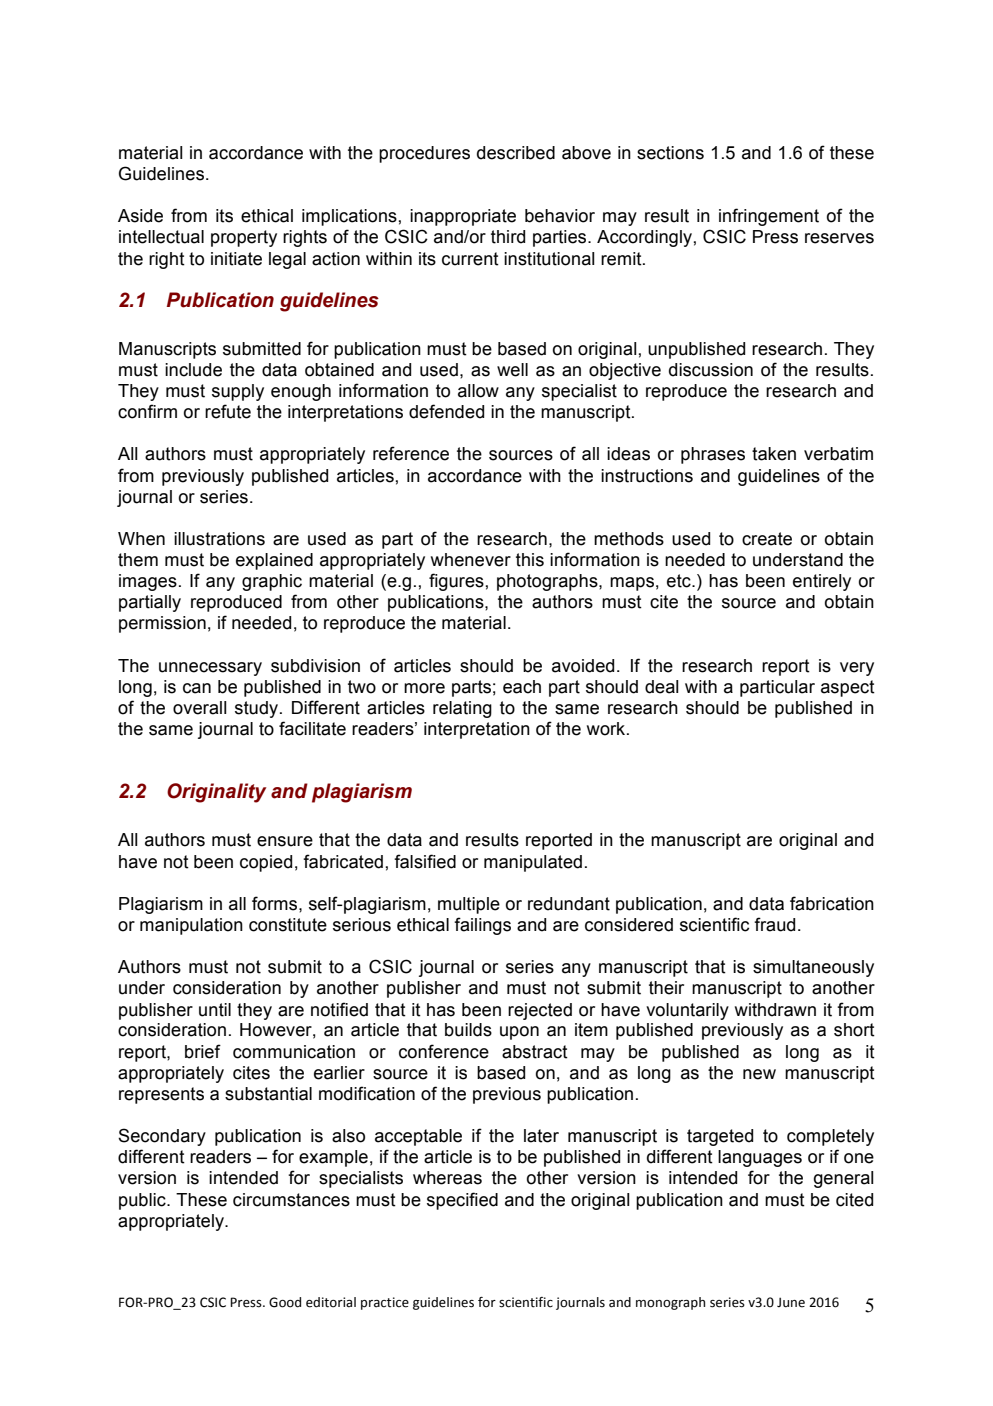 The width and height of the screenshot is (993, 1406). Describe the element at coordinates (540, 1011) in the screenshot. I see `rejected` at that location.
